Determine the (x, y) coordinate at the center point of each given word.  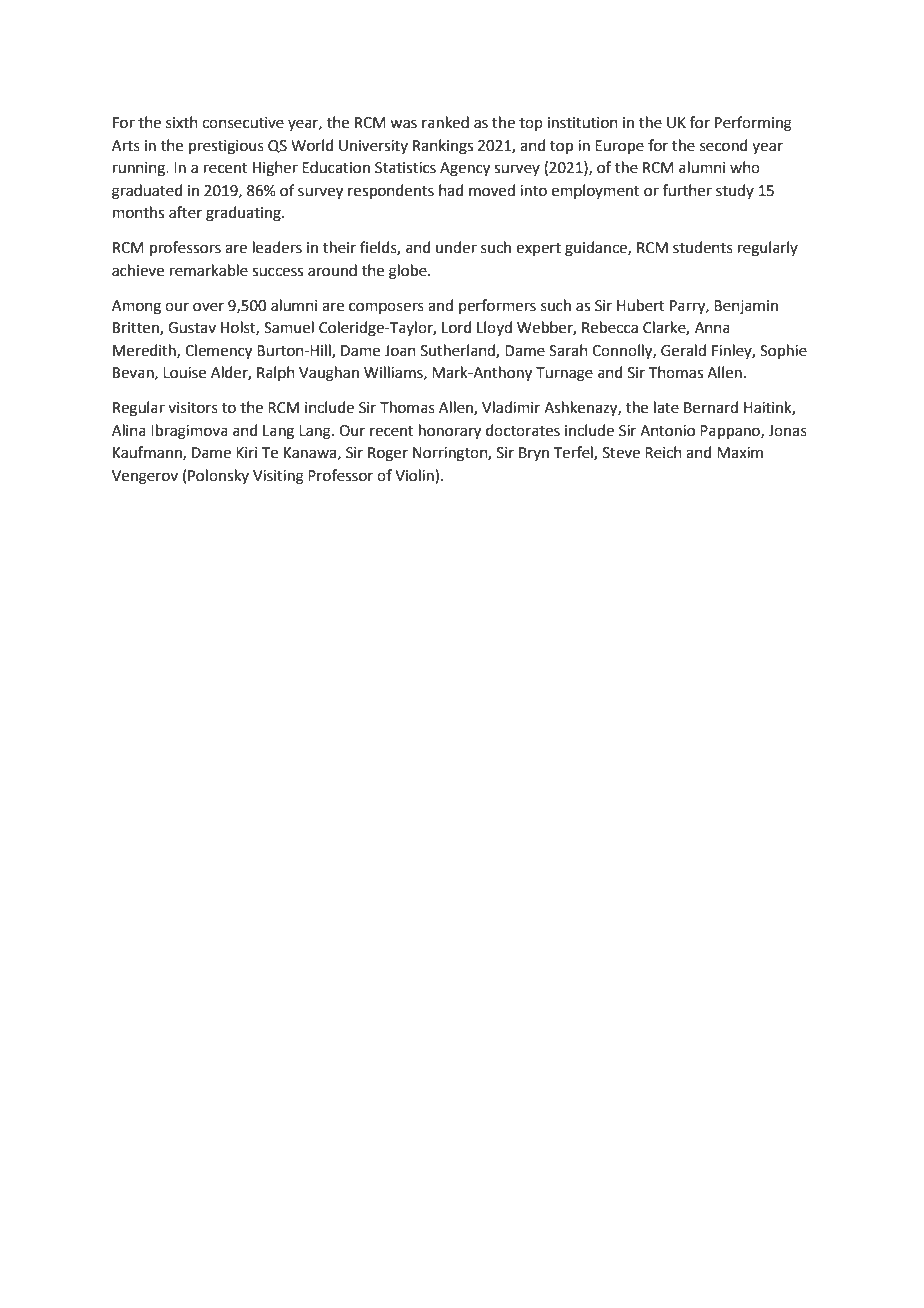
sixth (182, 122)
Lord (457, 327)
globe (409, 272)
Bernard (711, 407)
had (451, 190)
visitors (193, 408)
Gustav (192, 328)
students (703, 247)
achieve (138, 270)
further (687, 190)
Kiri (246, 452)
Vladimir (511, 407)
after (185, 212)
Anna (712, 328)
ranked (445, 122)
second (724, 145)
